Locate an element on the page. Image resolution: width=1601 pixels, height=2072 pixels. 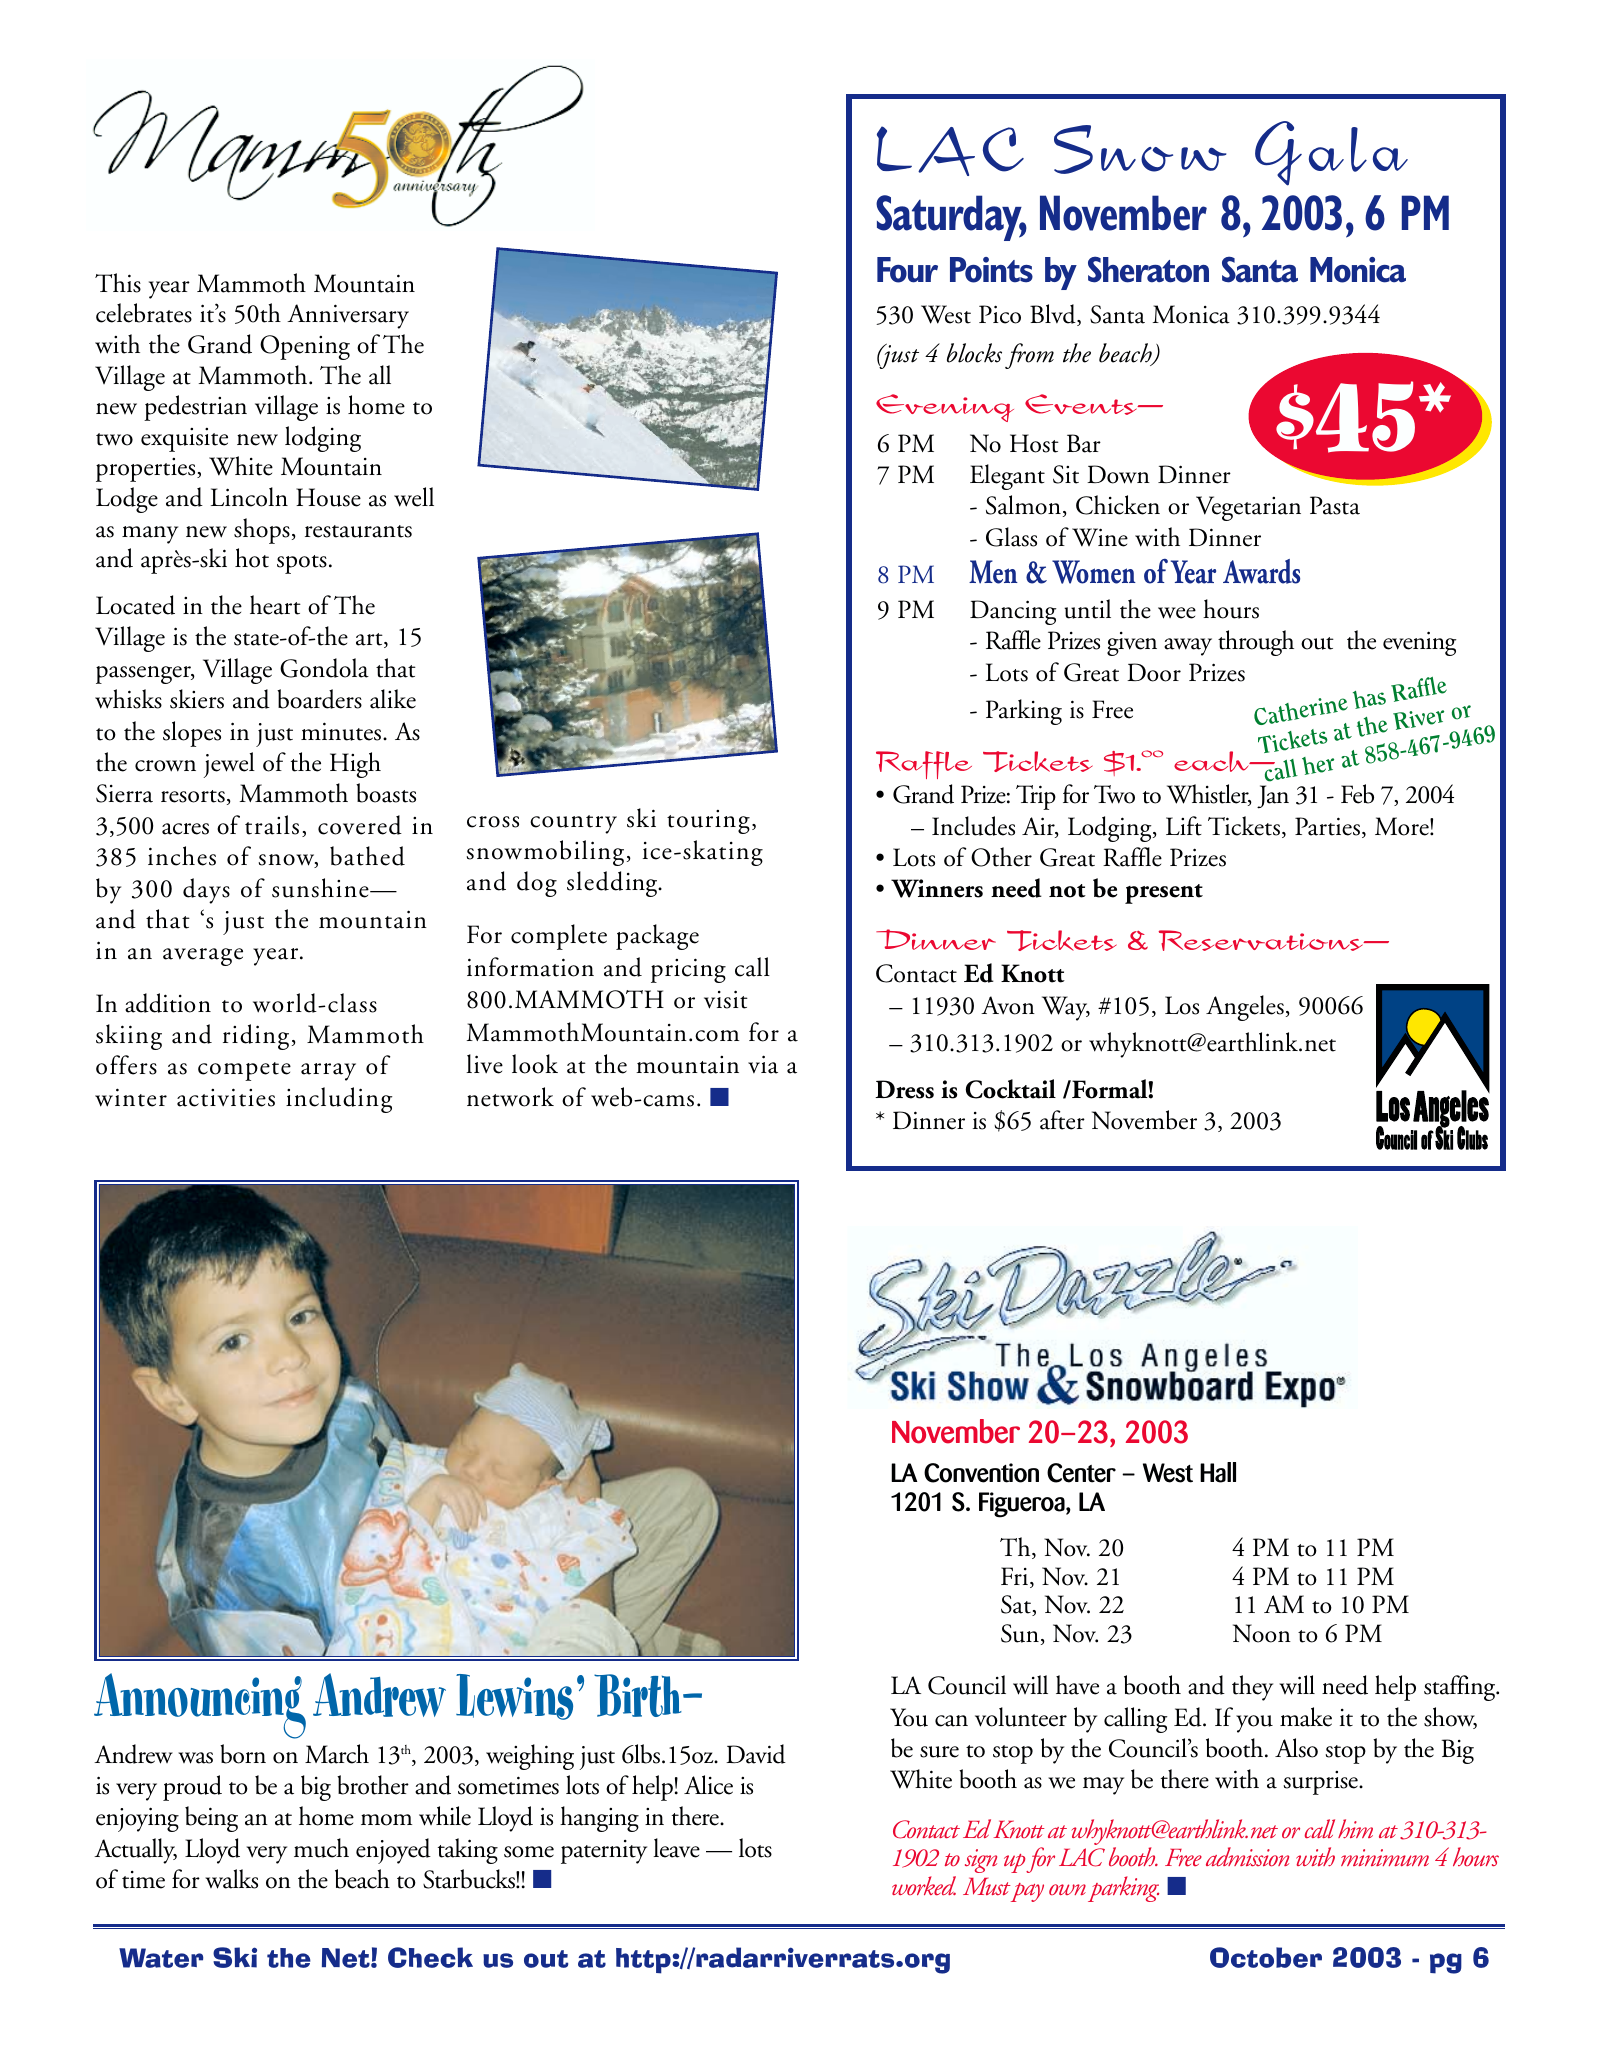
riding is located at coordinates (256, 1037).
